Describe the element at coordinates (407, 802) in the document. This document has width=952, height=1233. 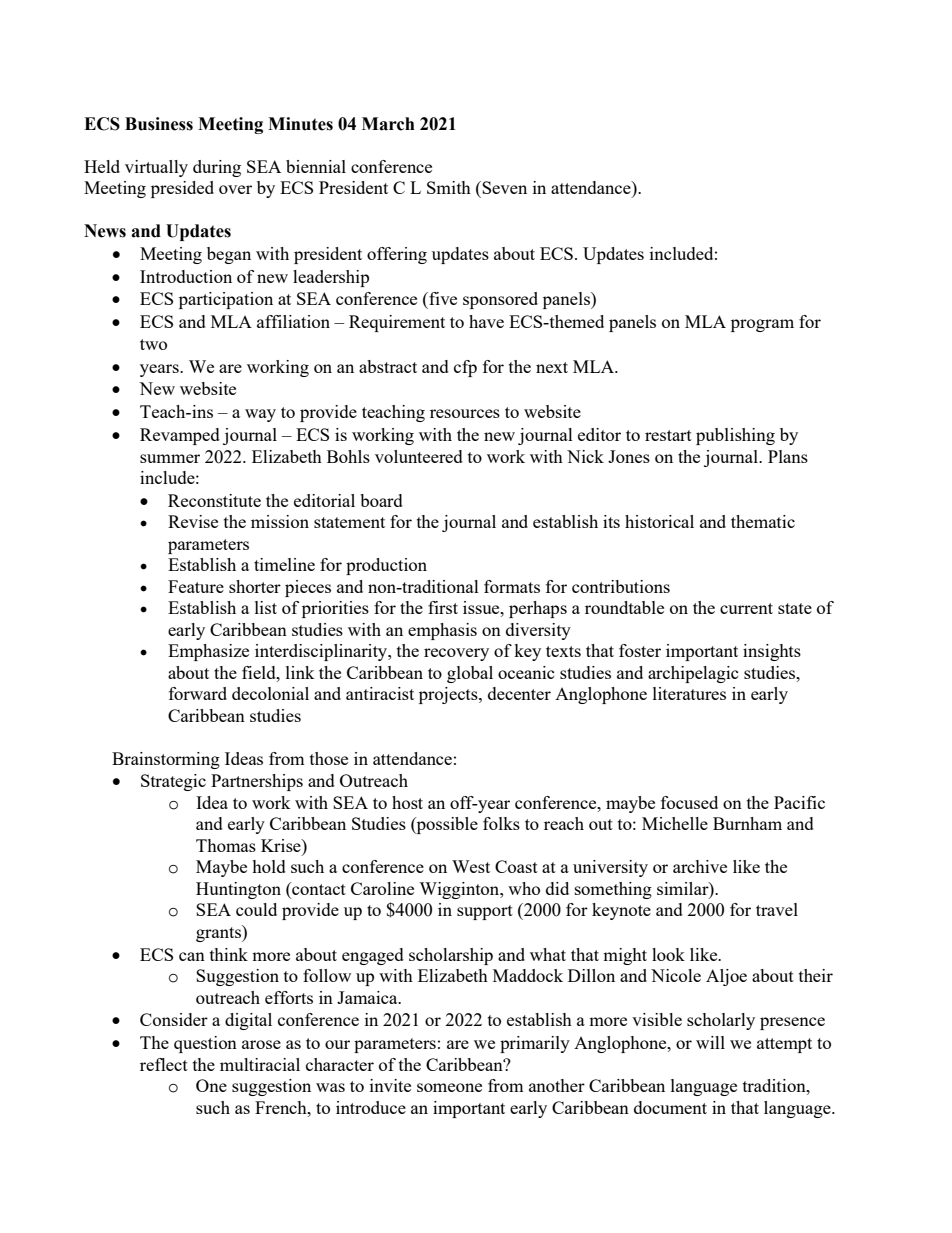
I see `host` at that location.
